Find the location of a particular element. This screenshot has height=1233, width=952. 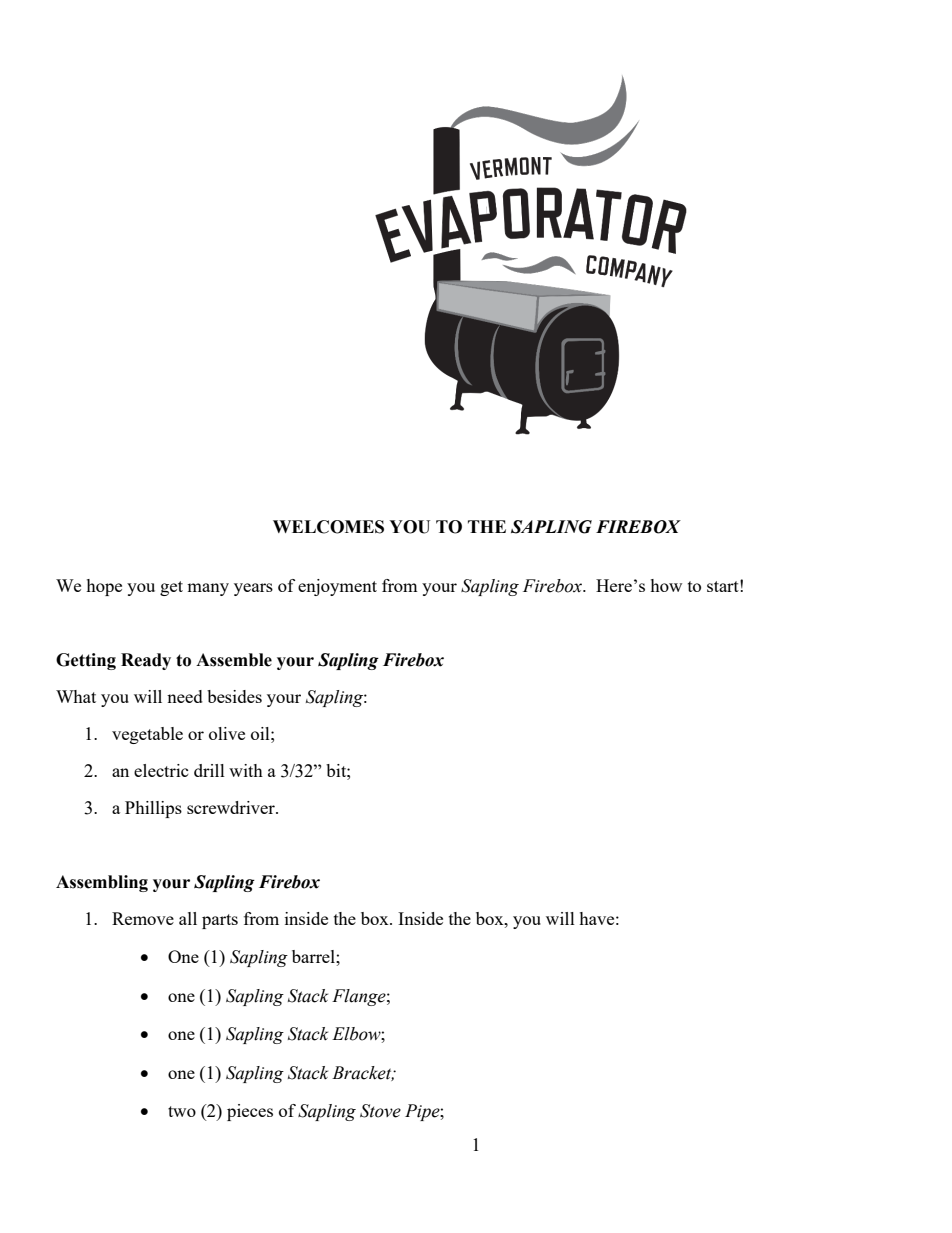

hope is located at coordinates (104, 587).
